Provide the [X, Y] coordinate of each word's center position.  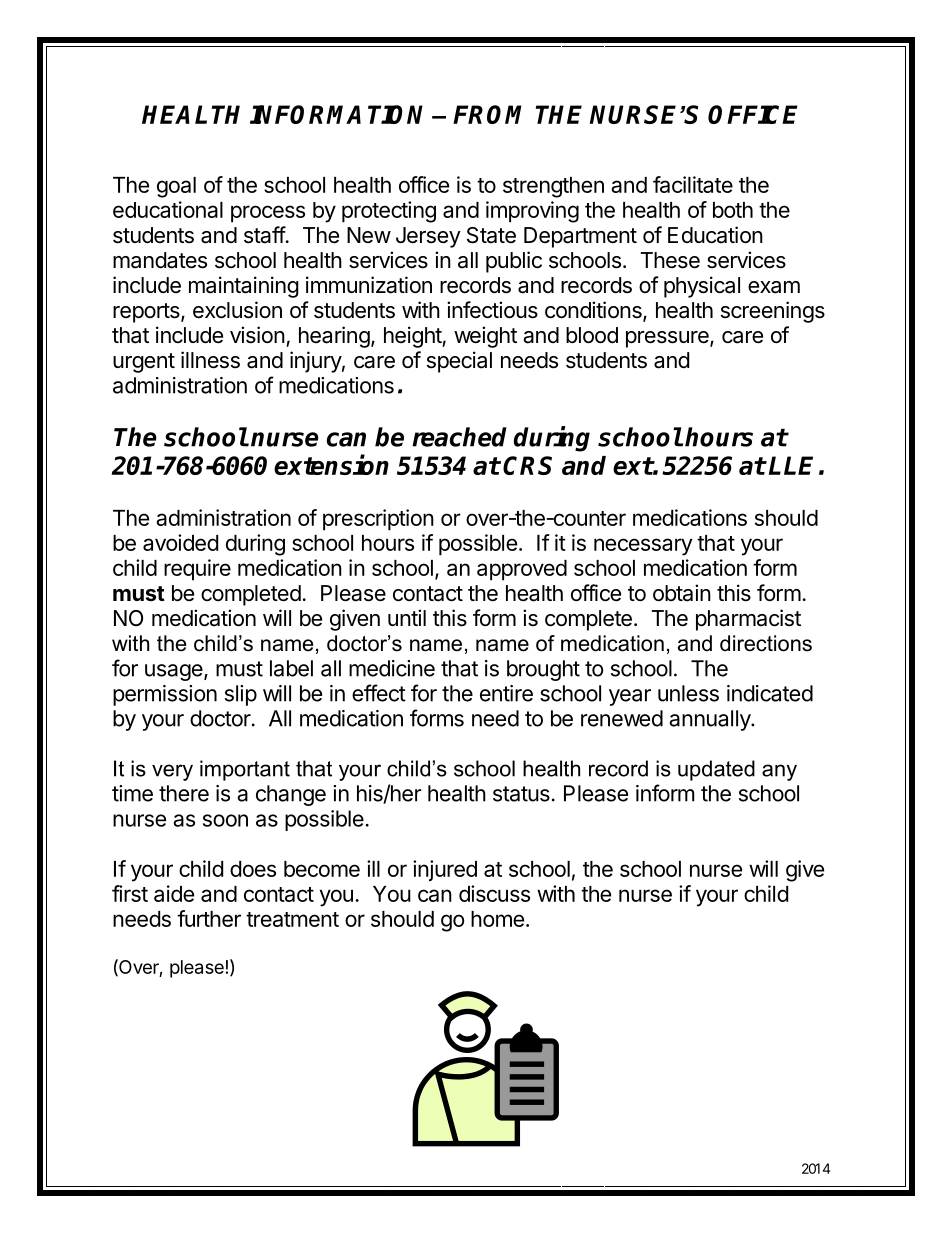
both [733, 210]
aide [174, 893]
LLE [791, 465]
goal [176, 187]
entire [506, 693]
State [491, 235]
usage [175, 672]
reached [459, 437]
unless [688, 693]
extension [331, 464]
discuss [494, 893]
